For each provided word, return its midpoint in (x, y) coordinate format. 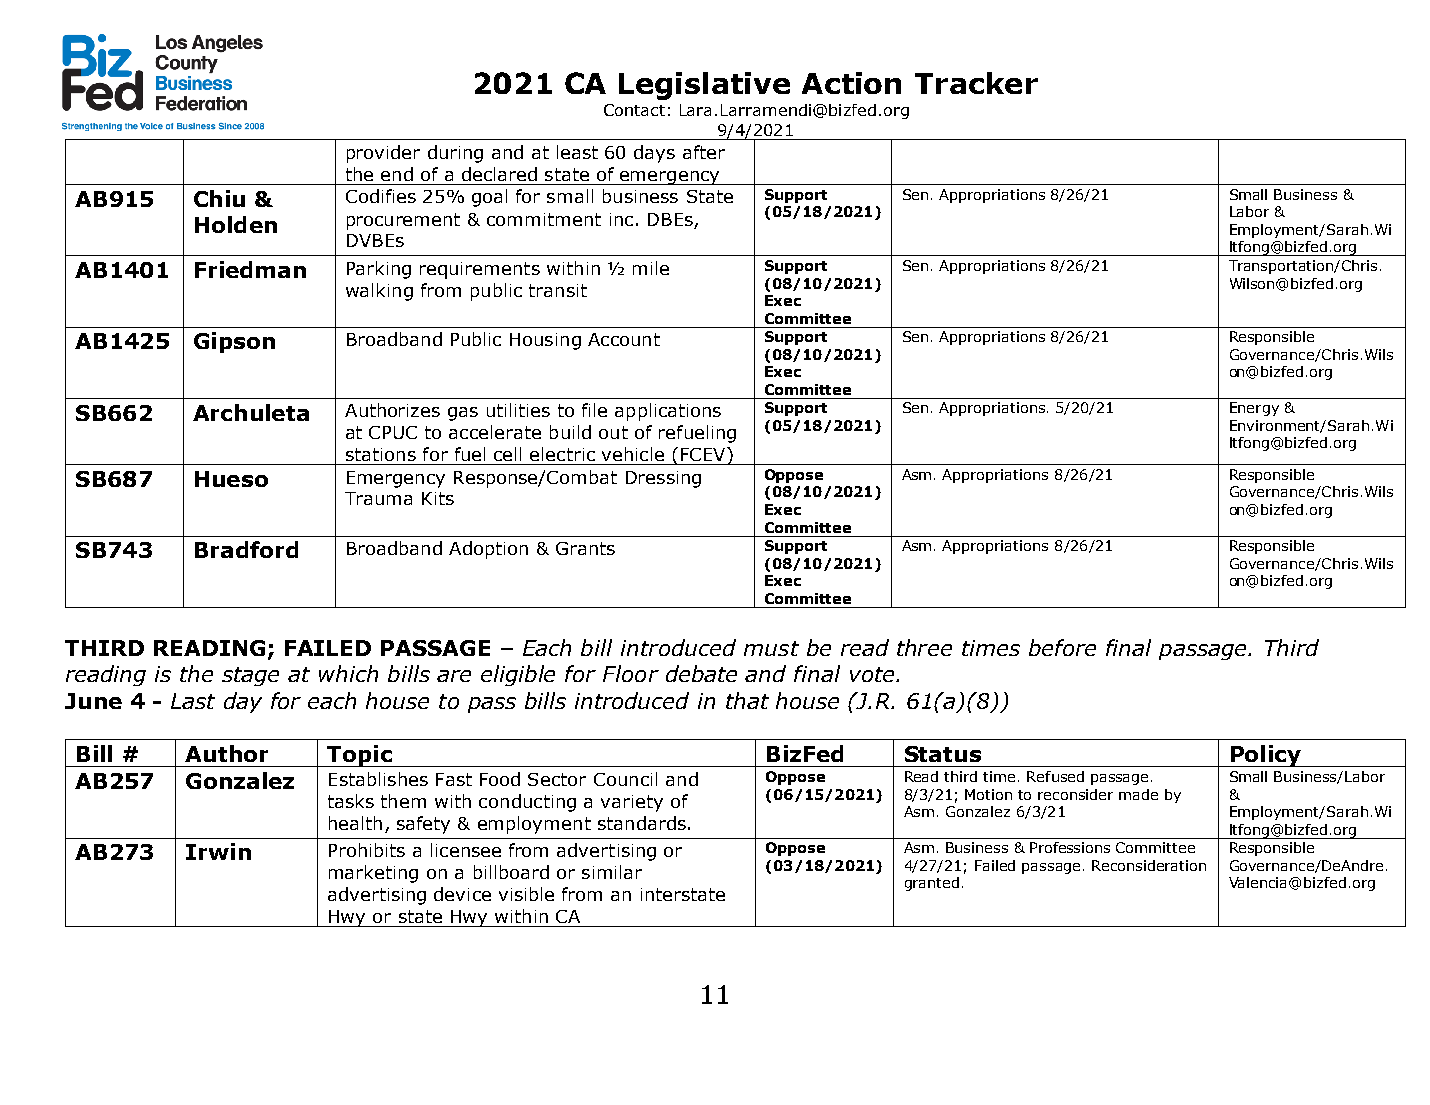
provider (383, 154)
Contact (634, 110)
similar (612, 872)
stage (250, 676)
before (1062, 647)
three (924, 647)
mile (651, 268)
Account (624, 339)
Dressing (663, 479)
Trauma (378, 498)
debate (701, 673)
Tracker (976, 83)
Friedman (250, 269)
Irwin (218, 851)
